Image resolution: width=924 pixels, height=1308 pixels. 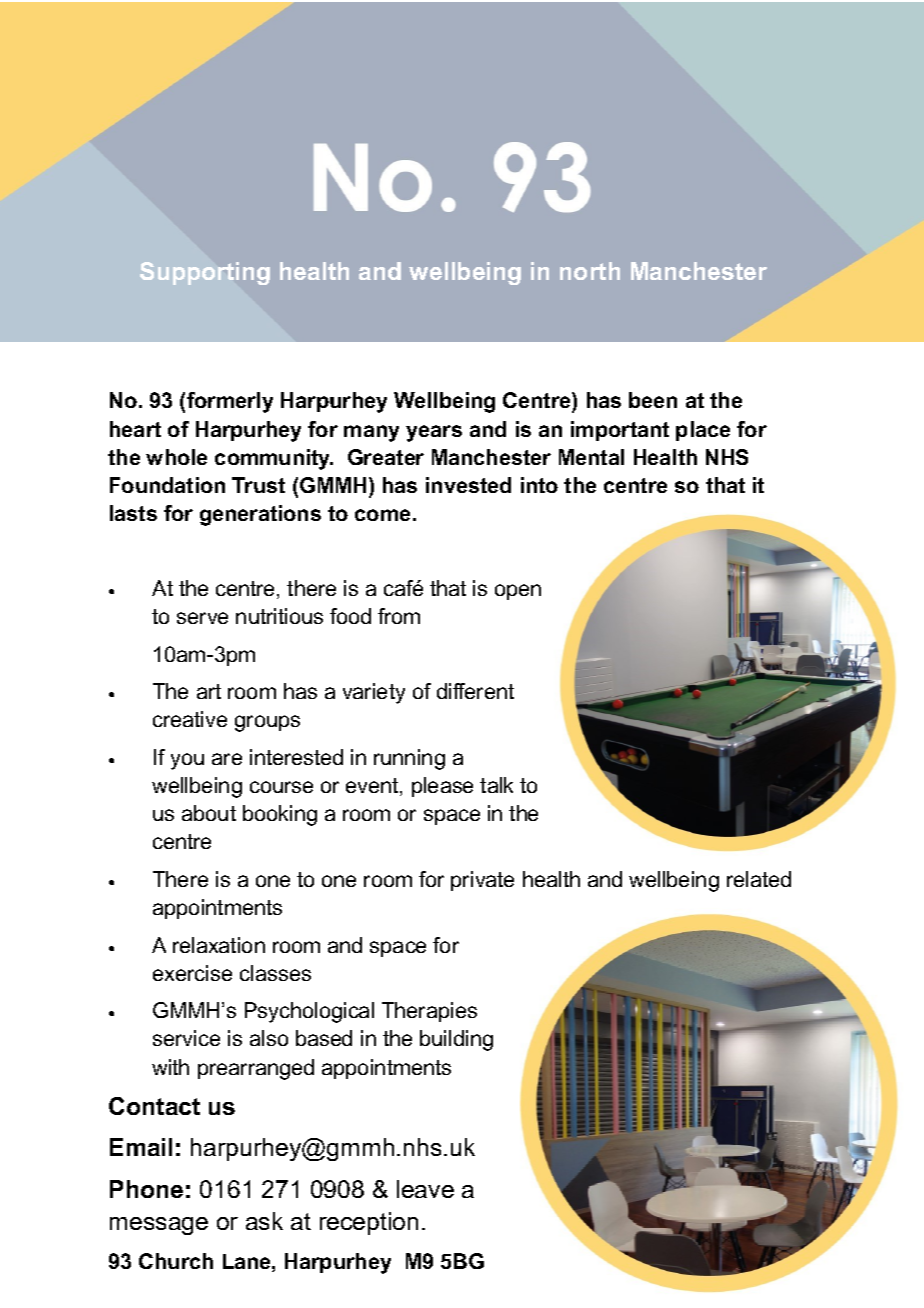 What do you see at coordinates (759, 879) in the image?
I see `related` at bounding box center [759, 879].
